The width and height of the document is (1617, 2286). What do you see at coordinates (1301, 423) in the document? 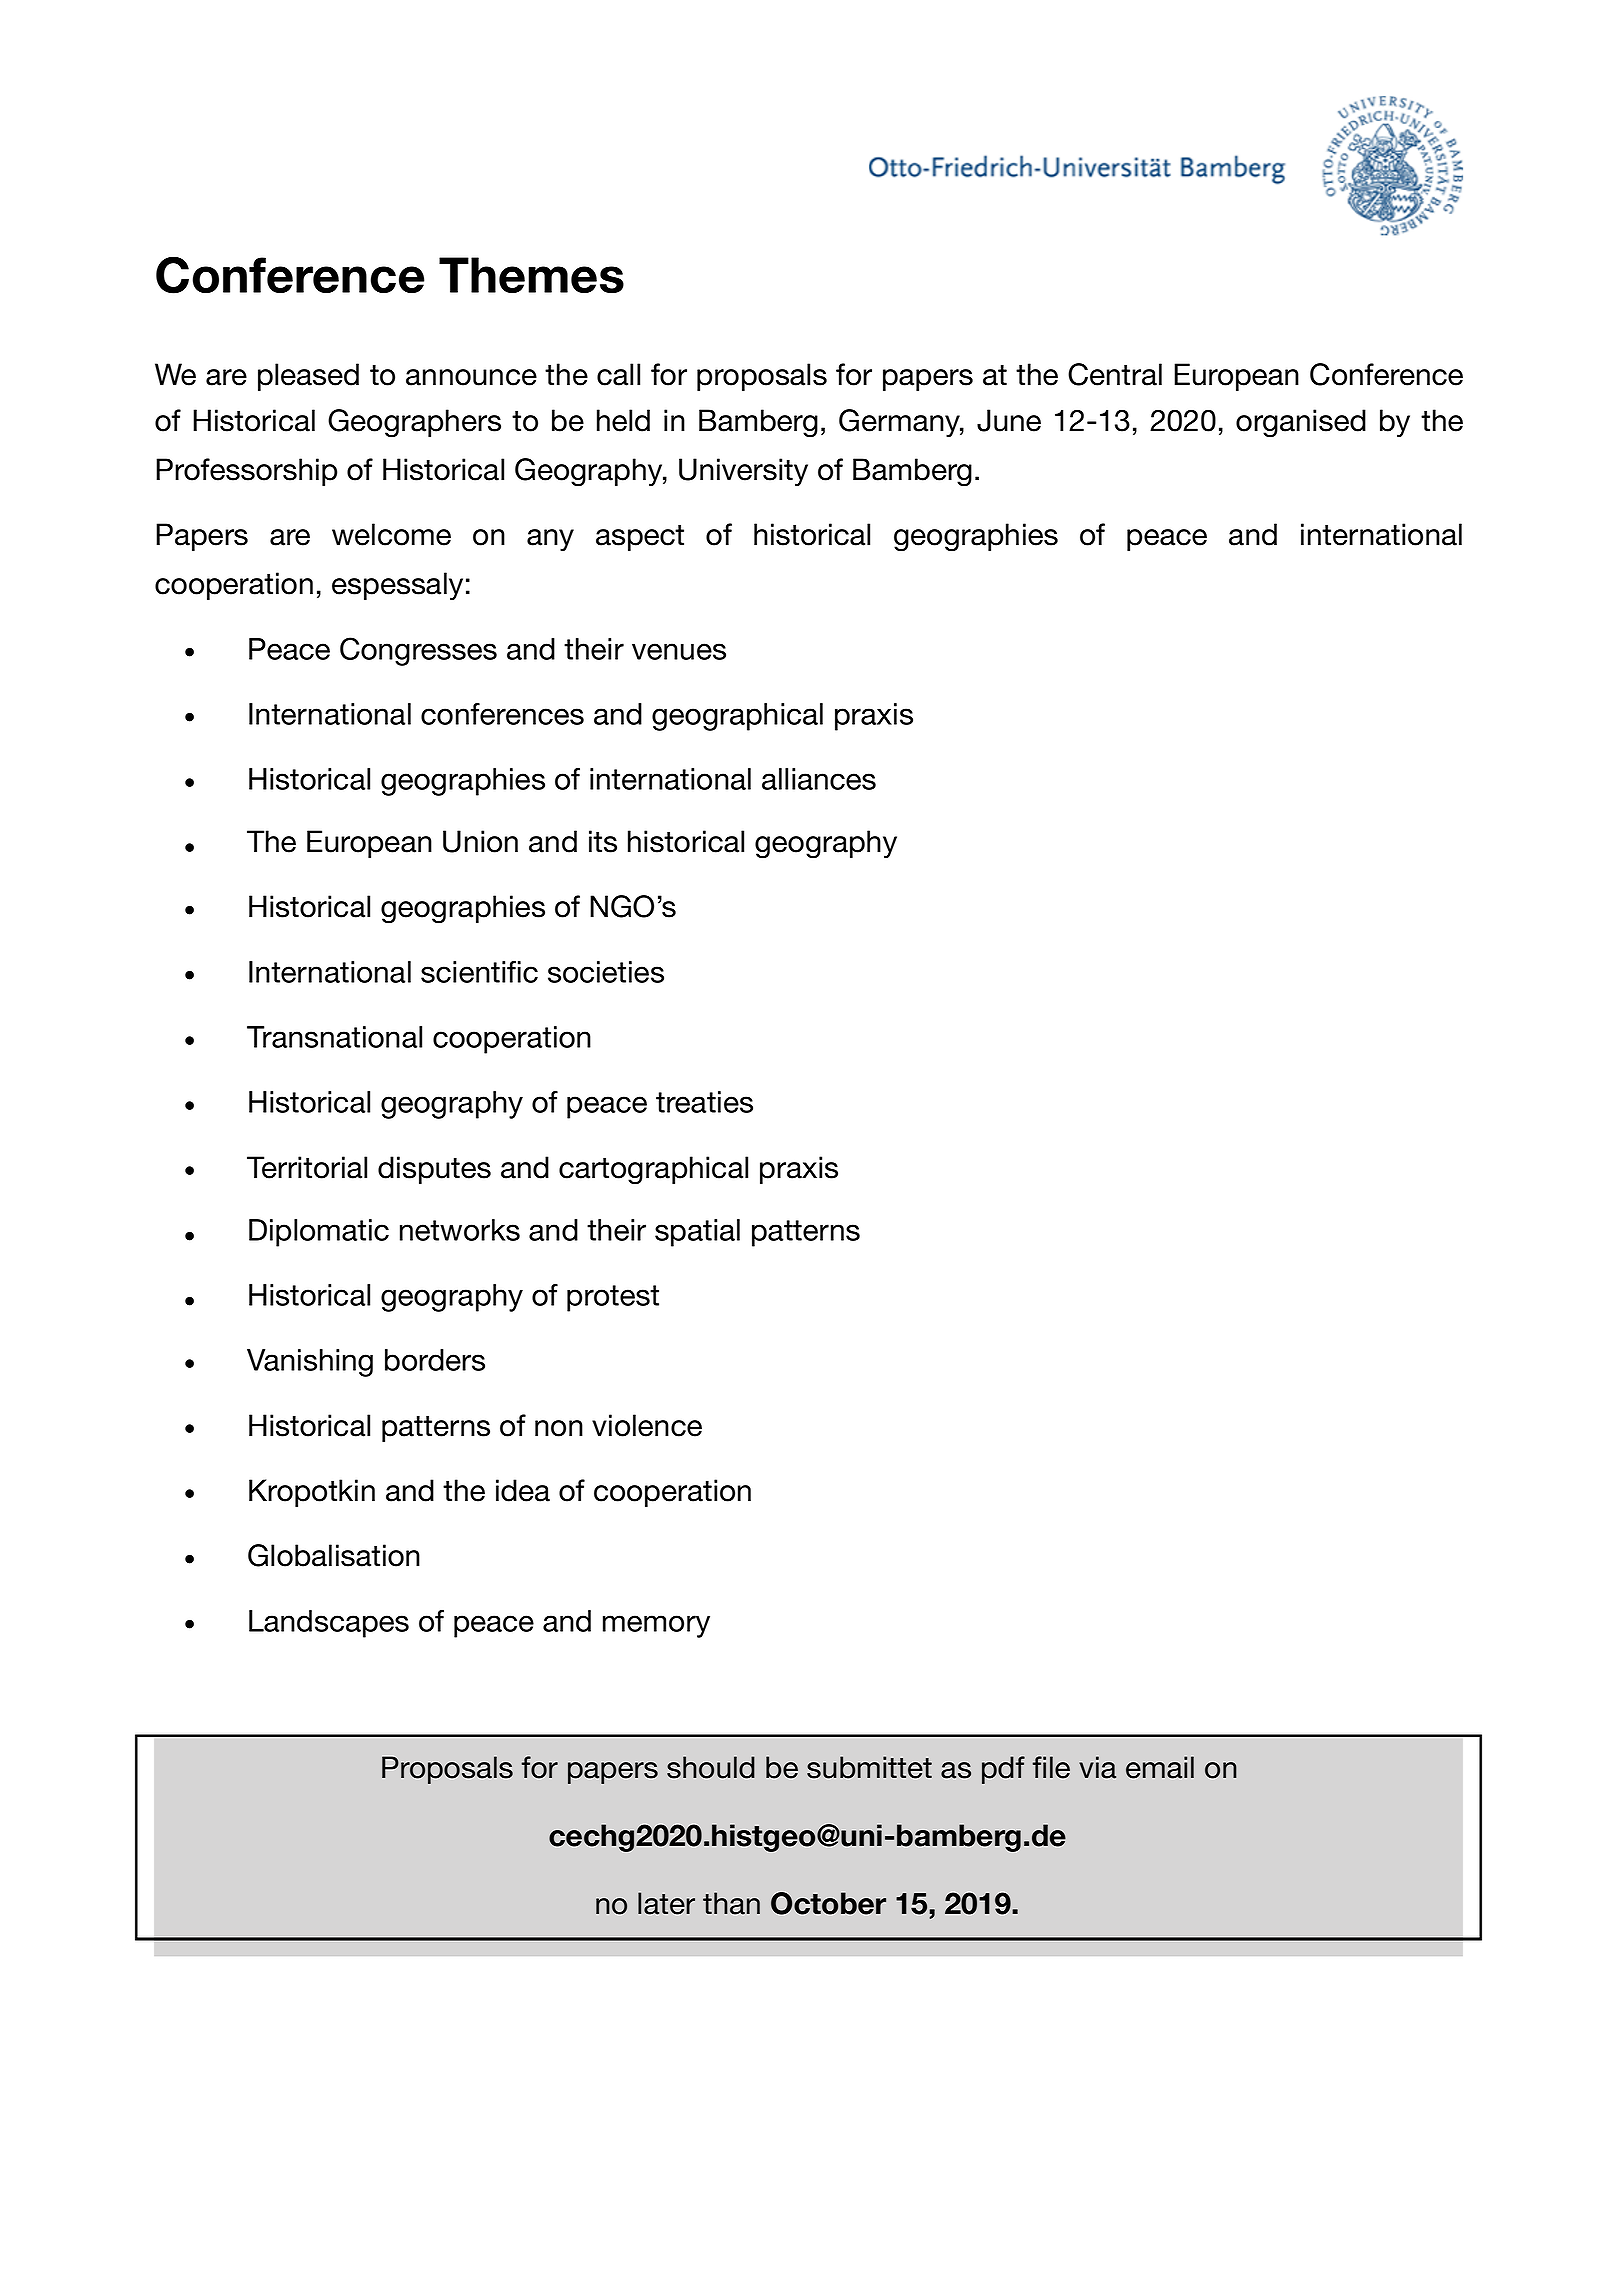
I see `organised` at bounding box center [1301, 423].
